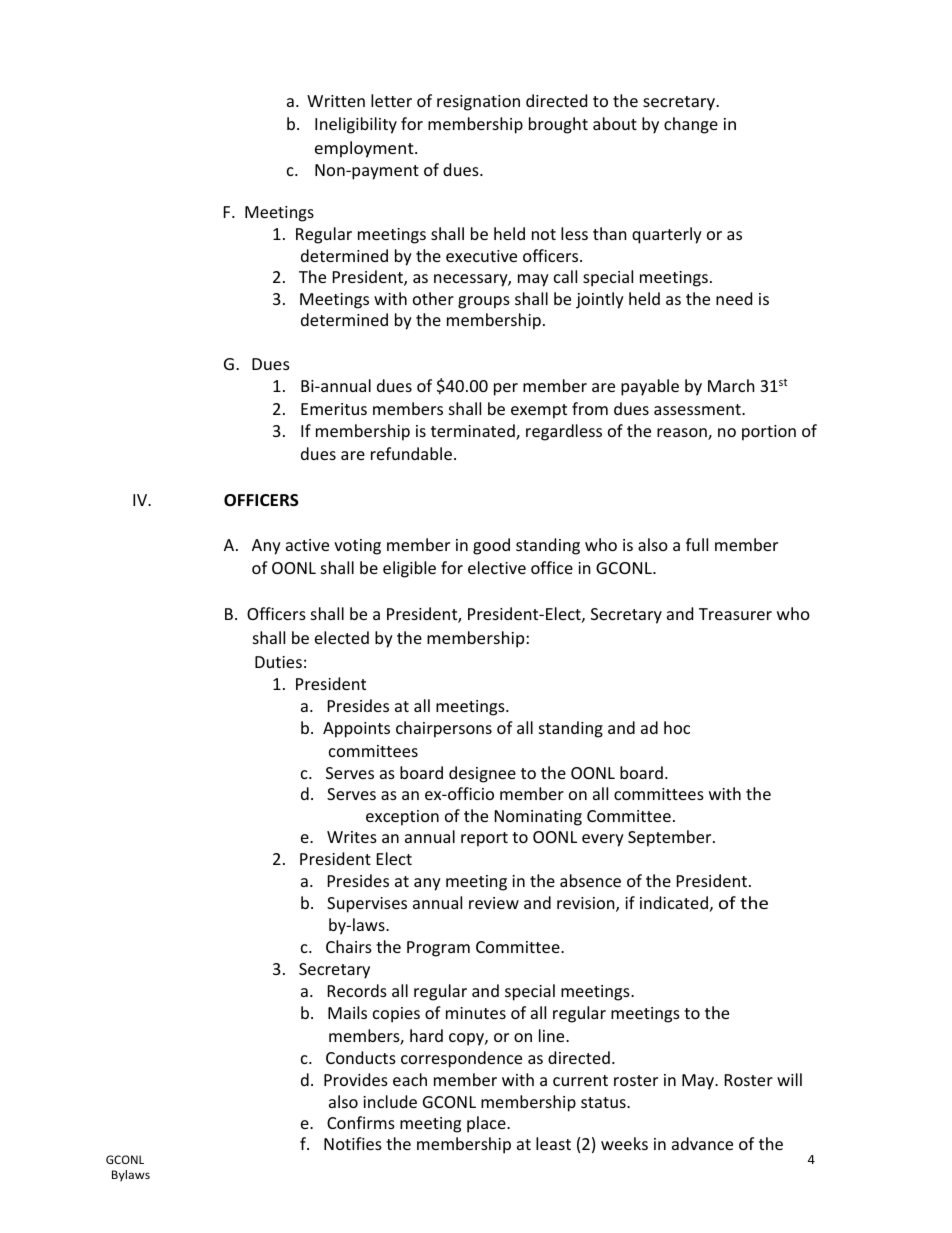  What do you see at coordinates (491, 546) in the page?
I see `good` at bounding box center [491, 546].
